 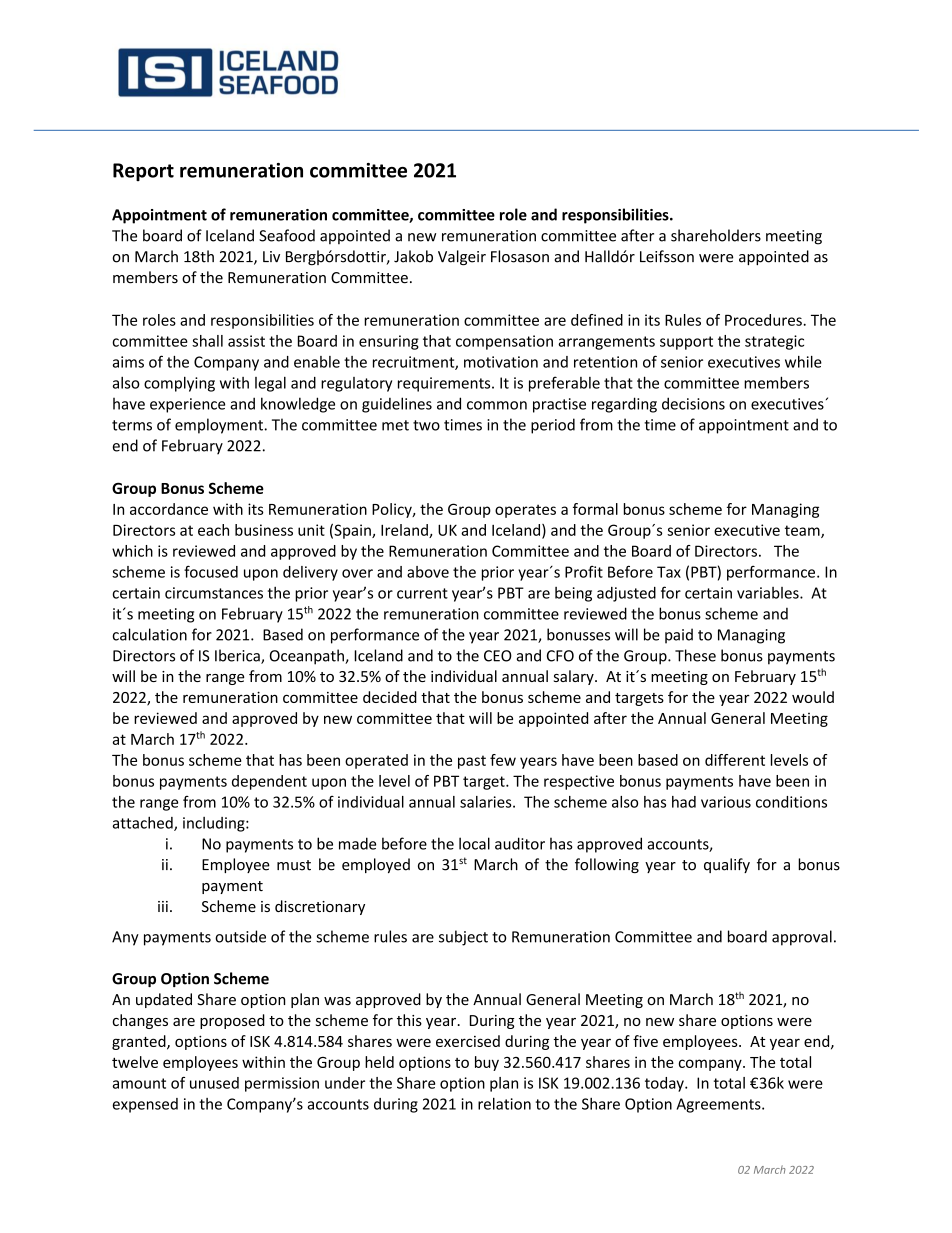 I want to click on unused, so click(x=214, y=1083).
